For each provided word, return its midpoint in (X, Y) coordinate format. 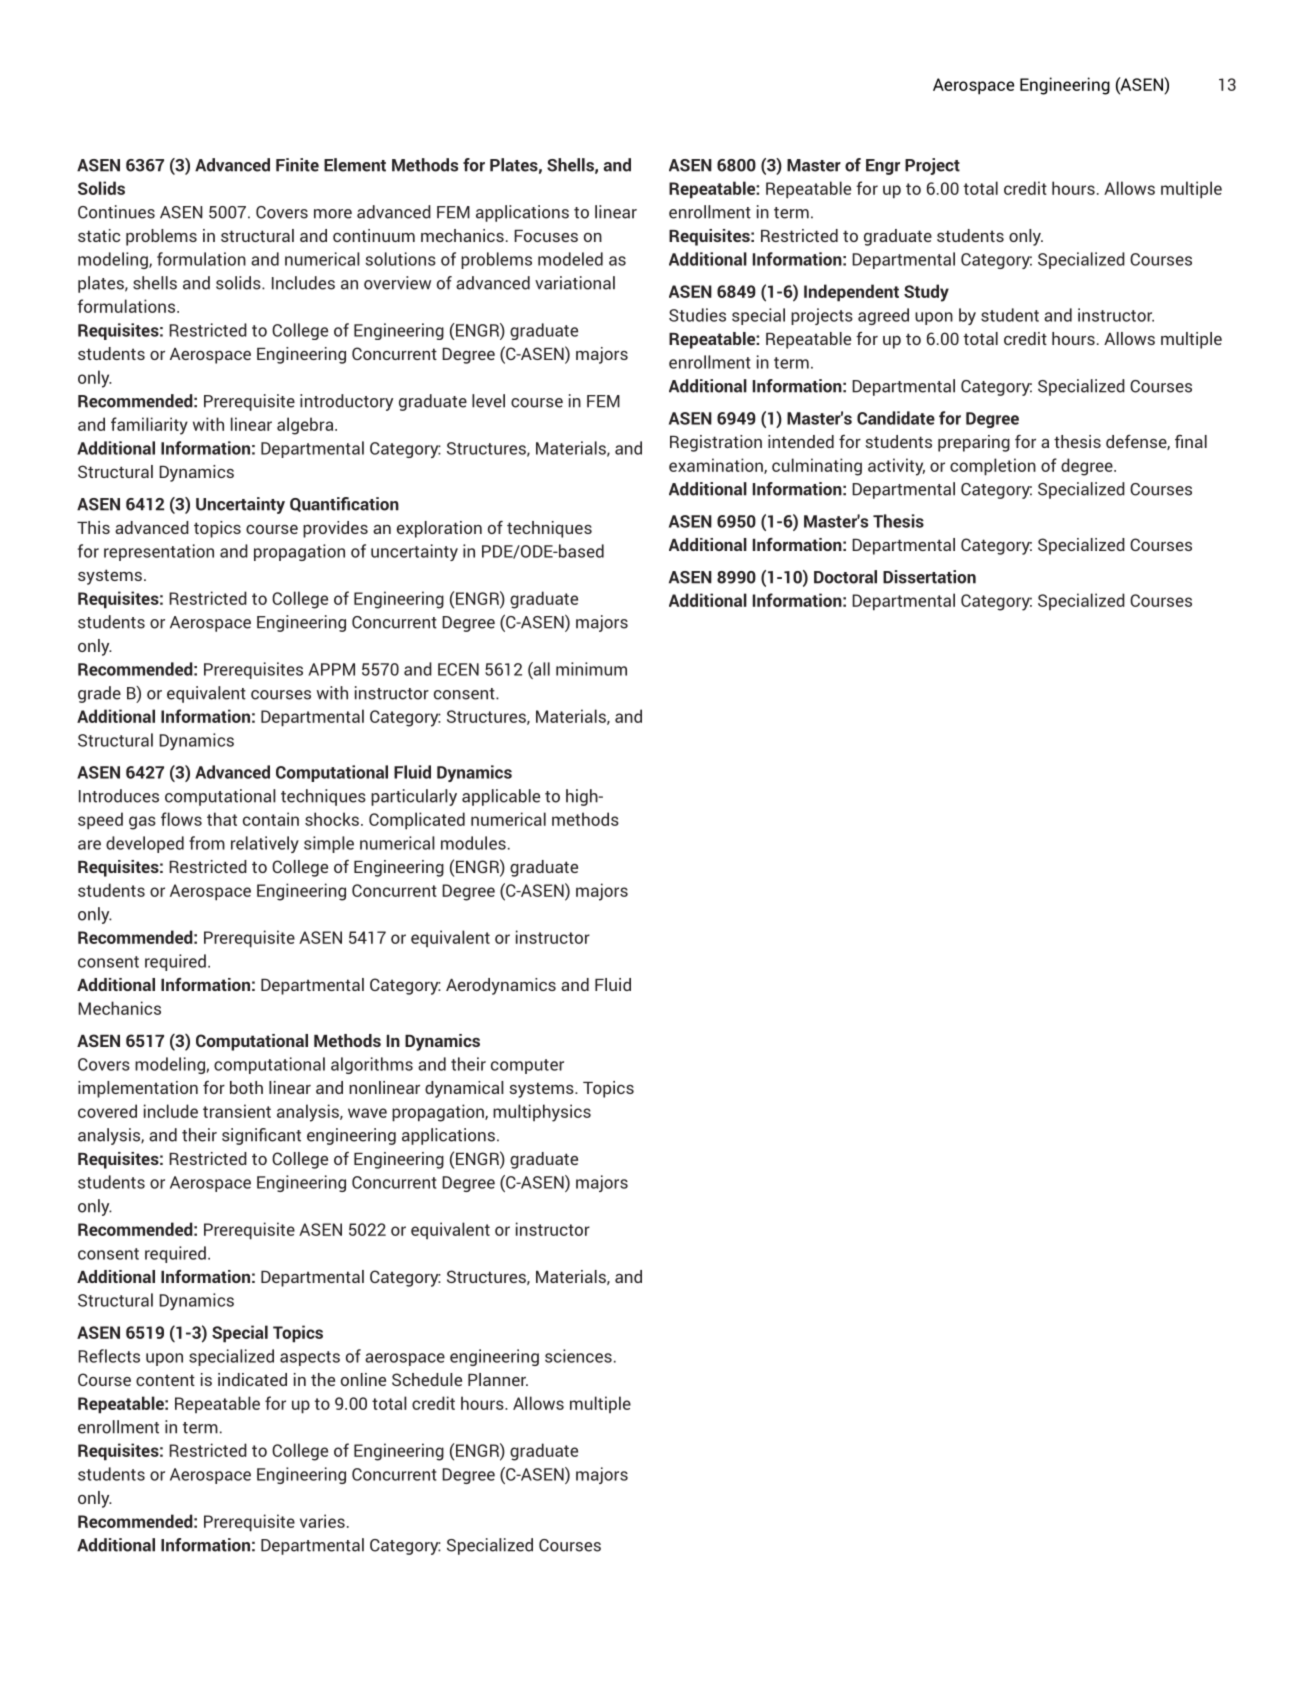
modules (473, 843)
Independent (851, 293)
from (207, 843)
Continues (116, 212)
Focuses (546, 236)
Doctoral (845, 577)
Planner (498, 1379)
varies (322, 1521)
